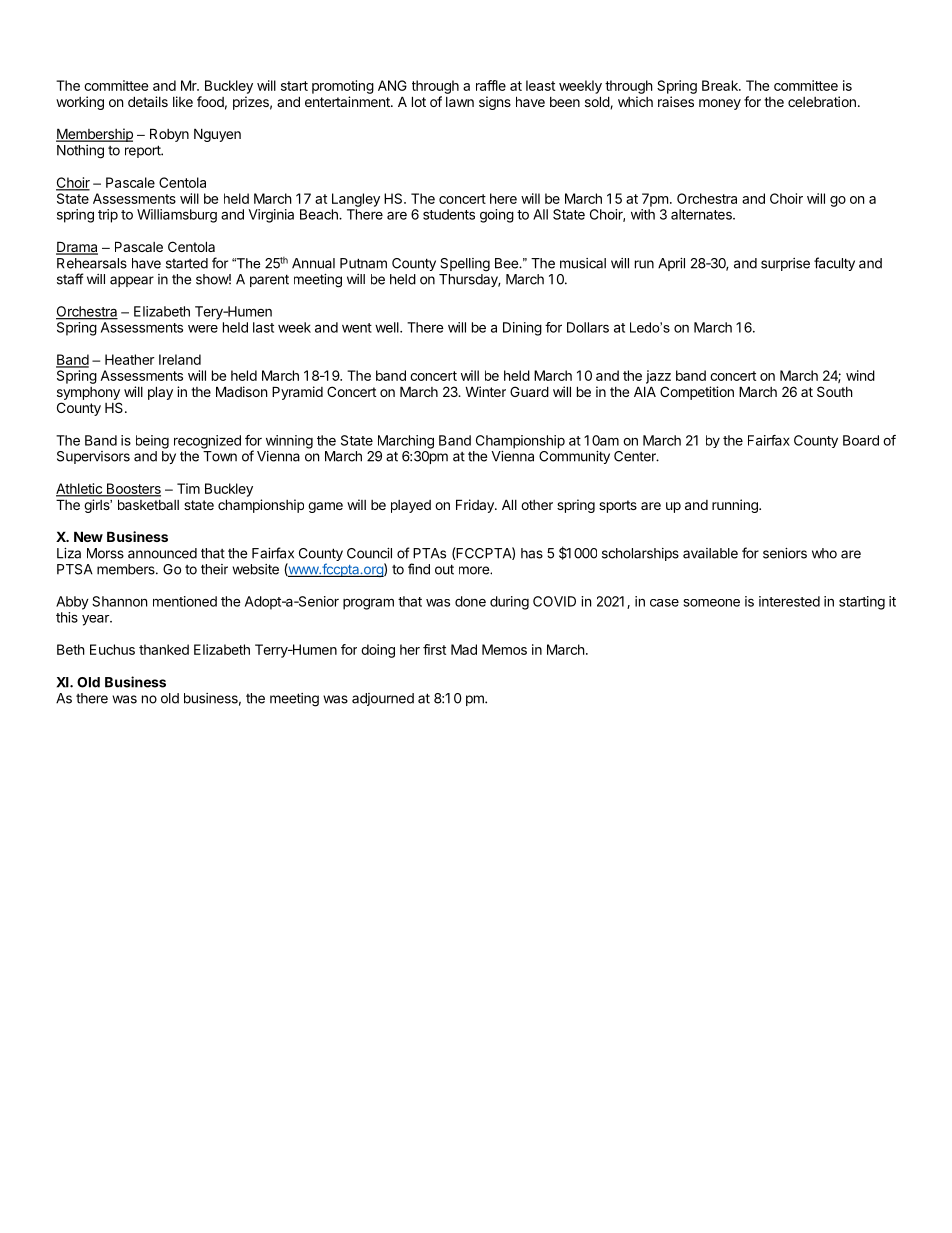  I want to click on thanked, so click(164, 649).
